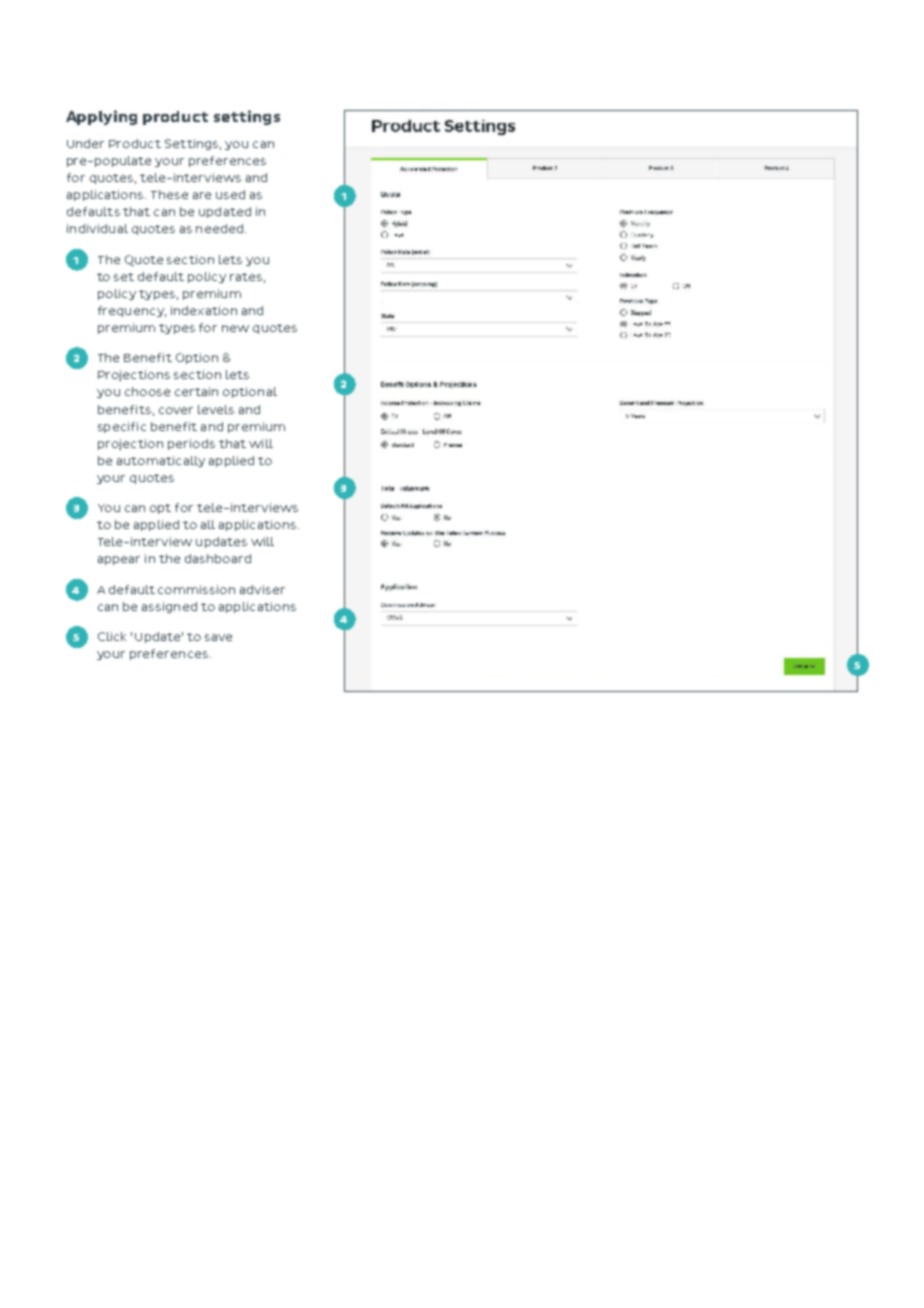  Describe the element at coordinates (176, 410) in the image. I see `cover` at that location.
